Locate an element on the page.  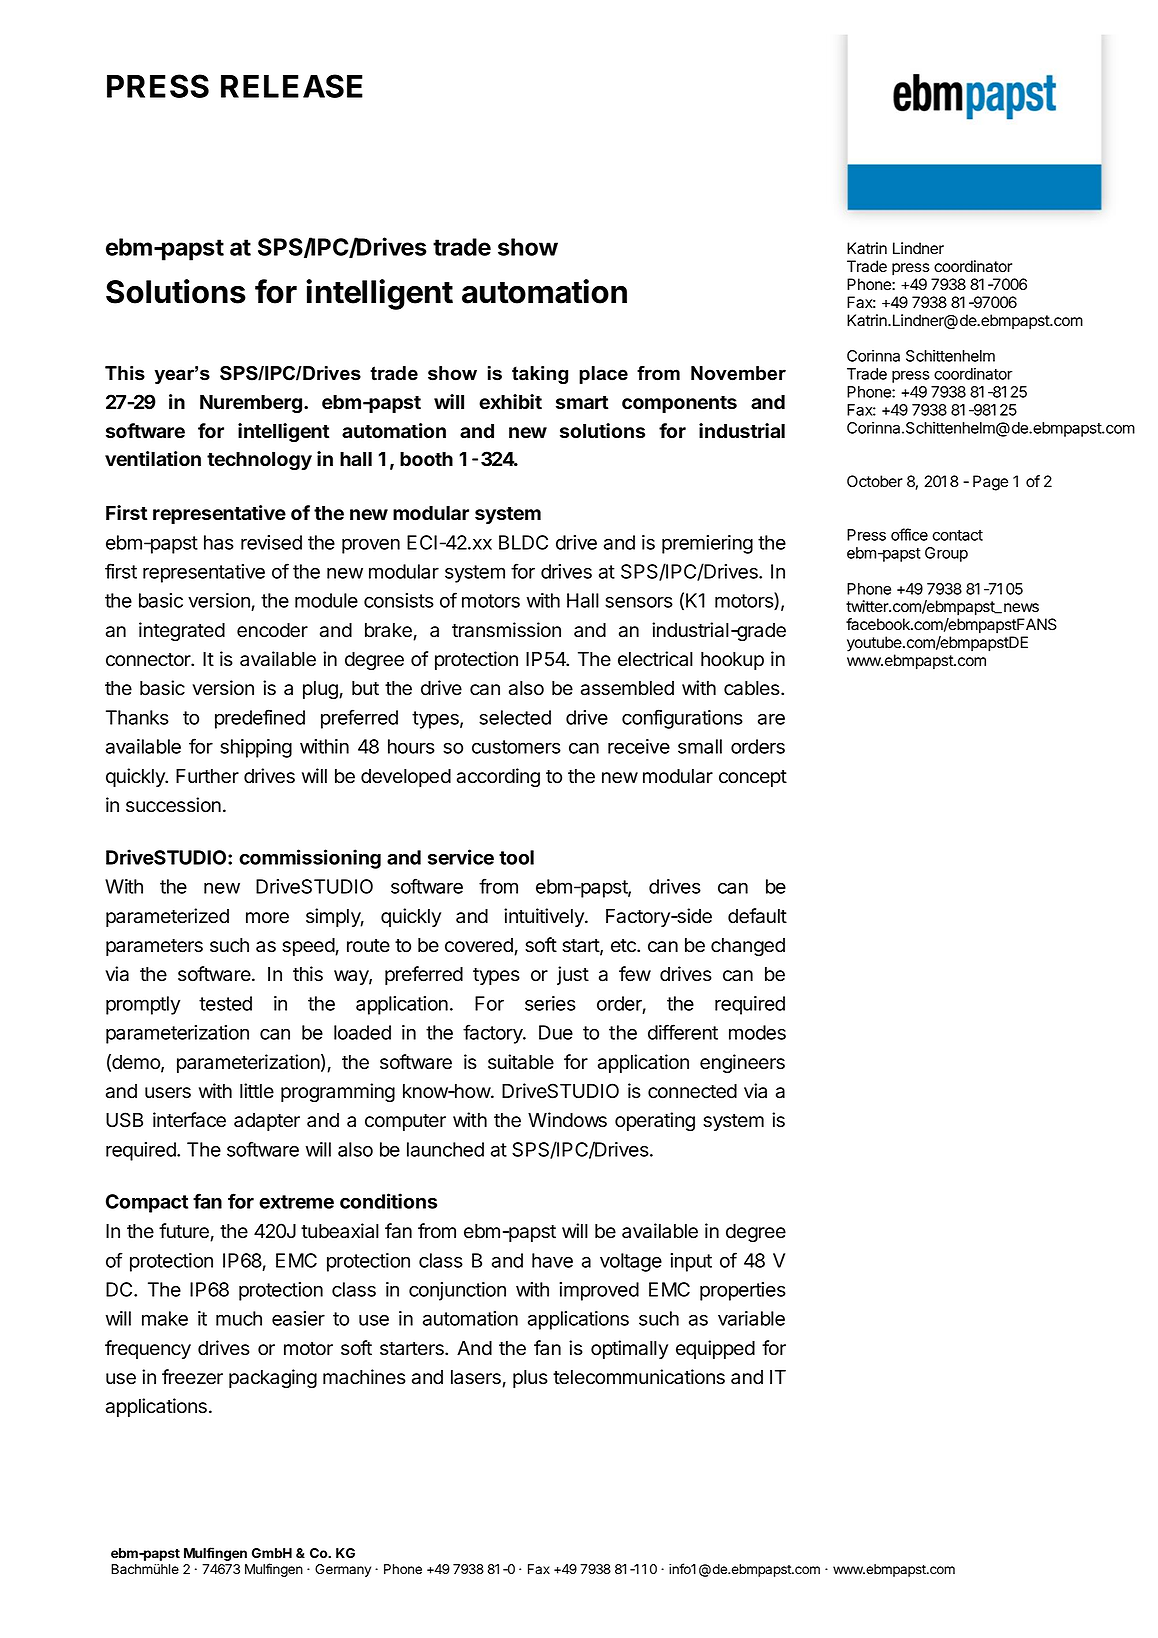
November is located at coordinates (738, 373).
